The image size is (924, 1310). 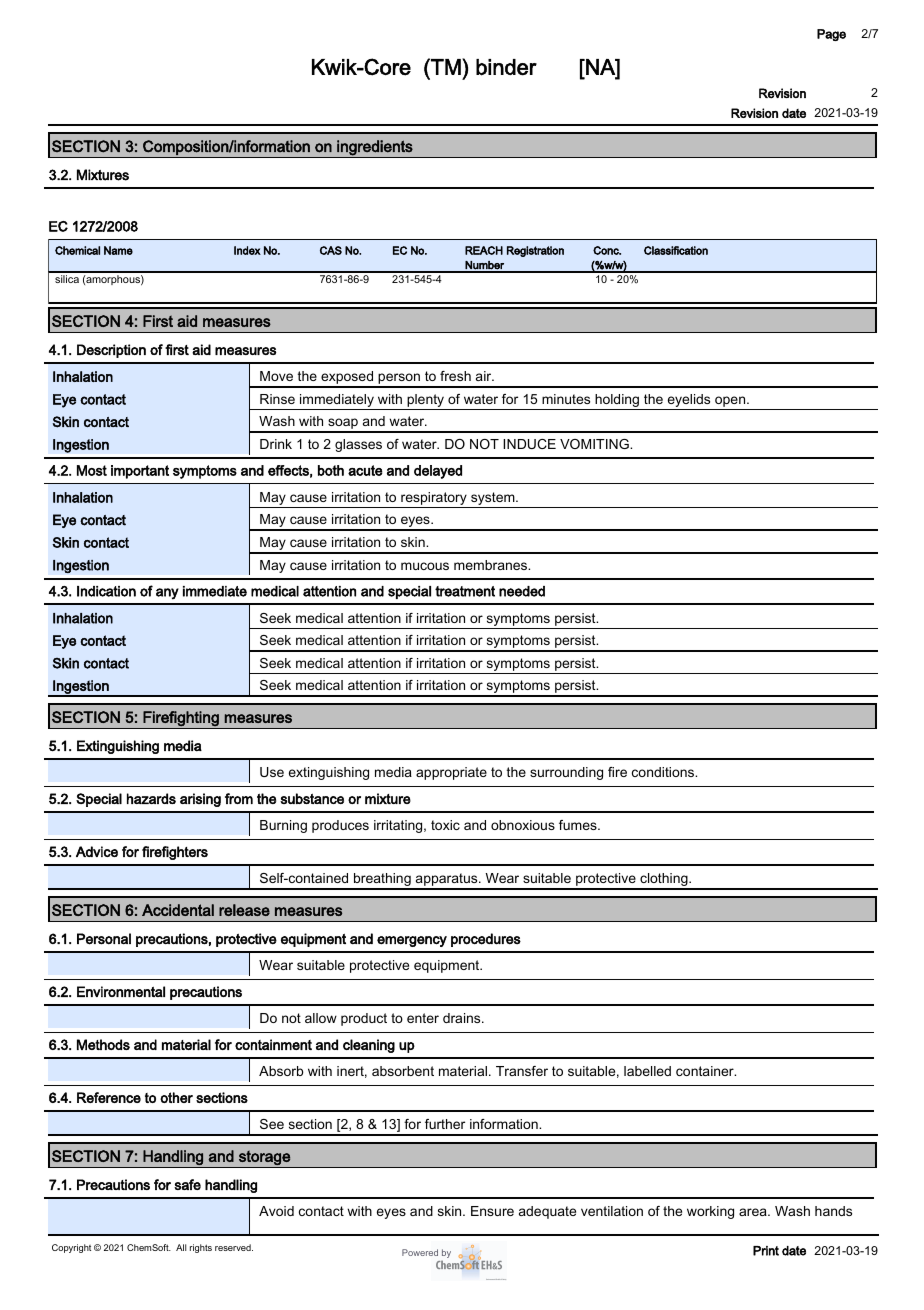 What do you see at coordinates (167, 594) in the screenshot?
I see `any` at bounding box center [167, 594].
